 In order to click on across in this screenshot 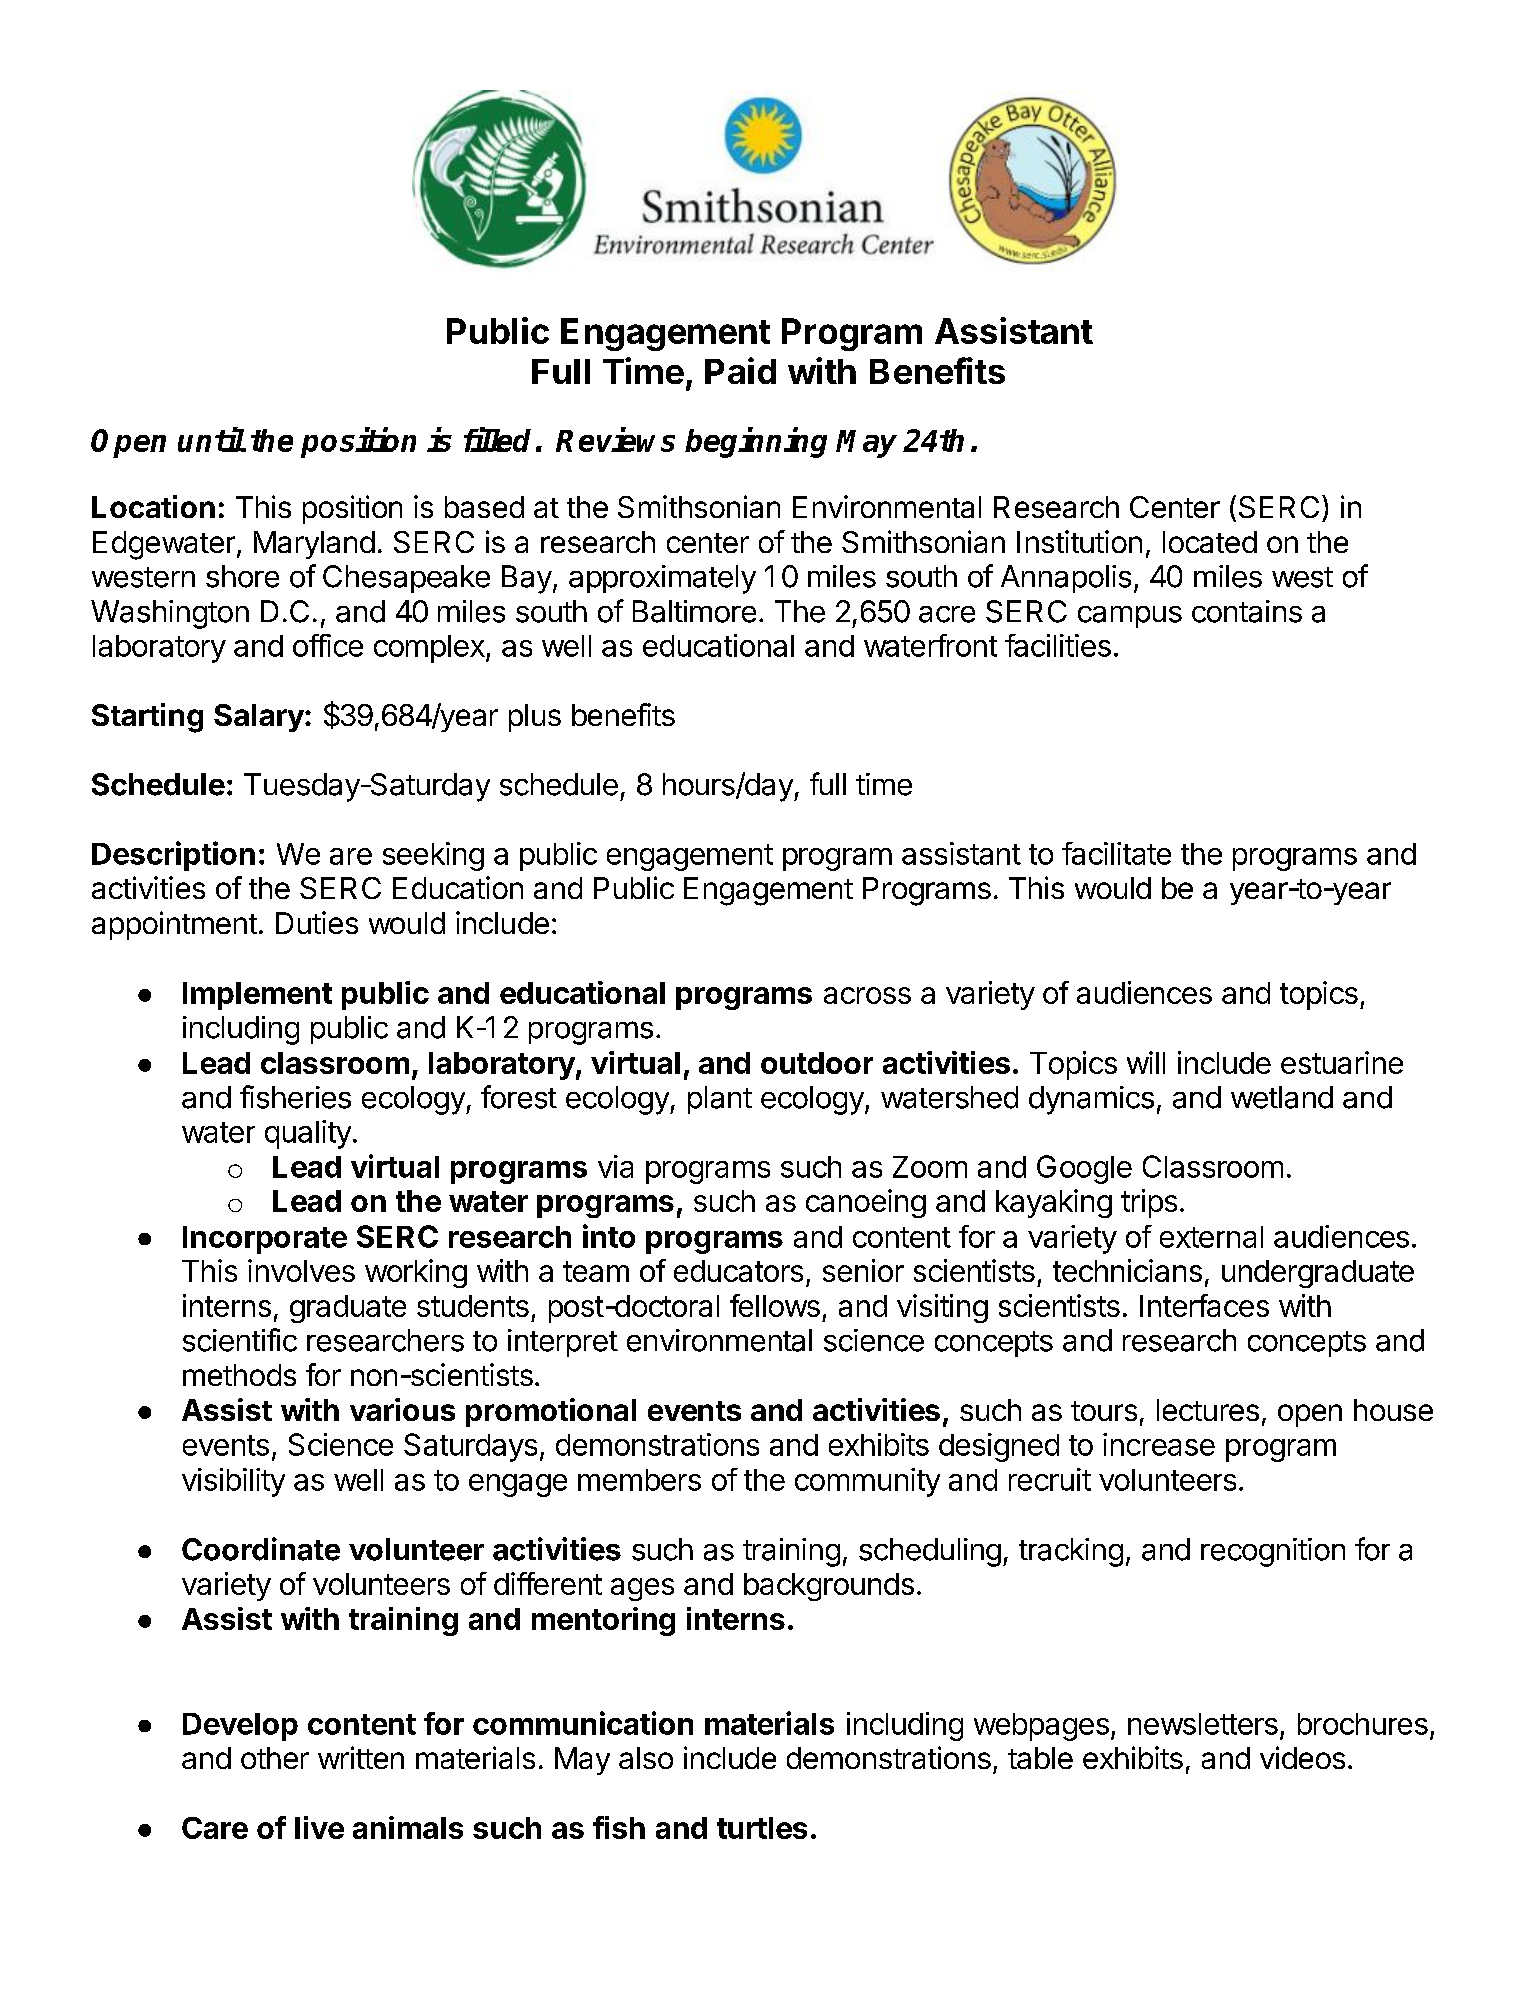, I will do `click(867, 995)`.
